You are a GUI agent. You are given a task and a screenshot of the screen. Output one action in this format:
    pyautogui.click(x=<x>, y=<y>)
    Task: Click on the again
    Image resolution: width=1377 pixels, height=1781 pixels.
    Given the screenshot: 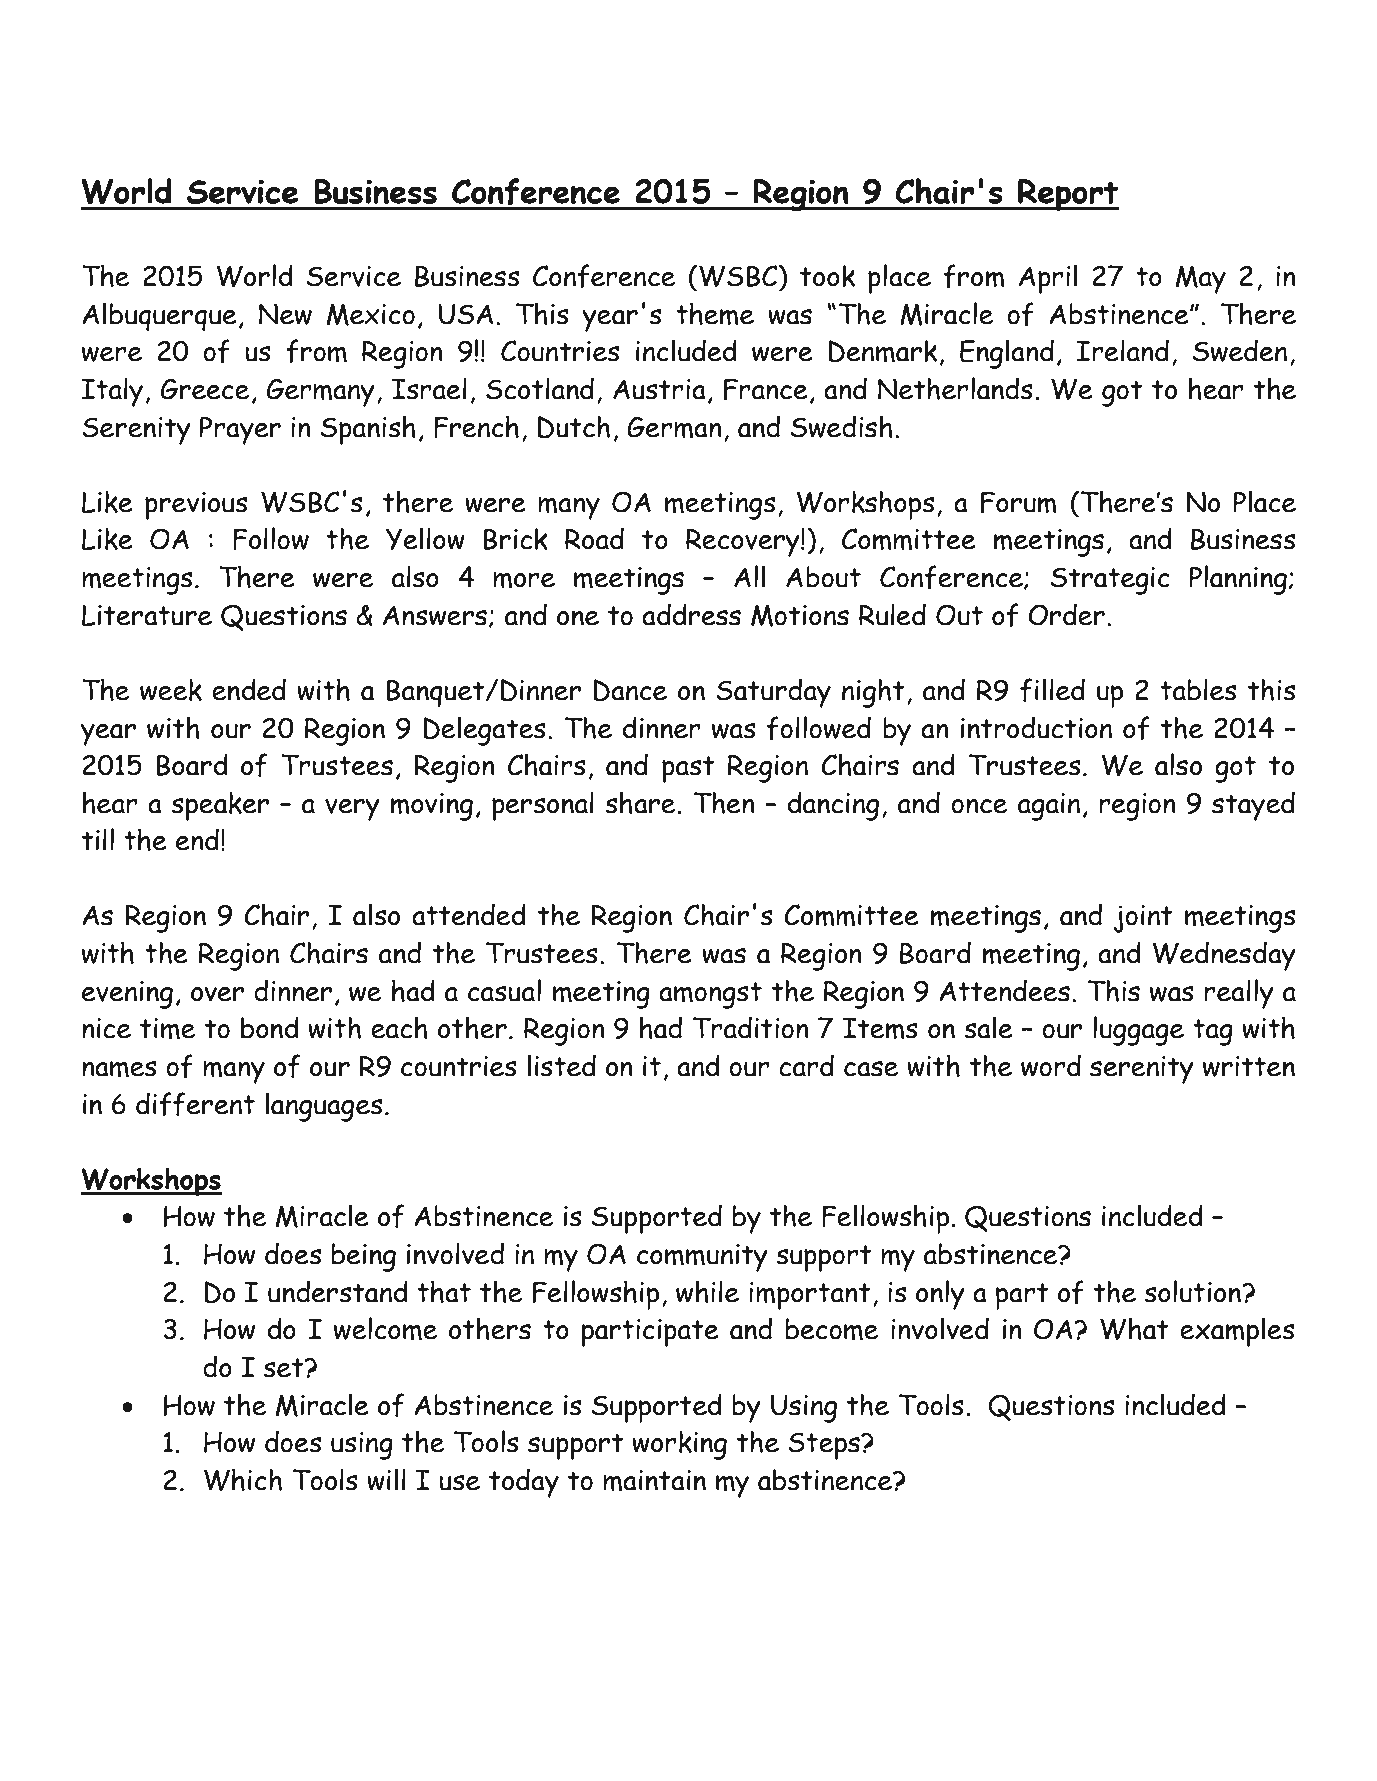 What is the action you would take?
    pyautogui.click(x=1049, y=807)
